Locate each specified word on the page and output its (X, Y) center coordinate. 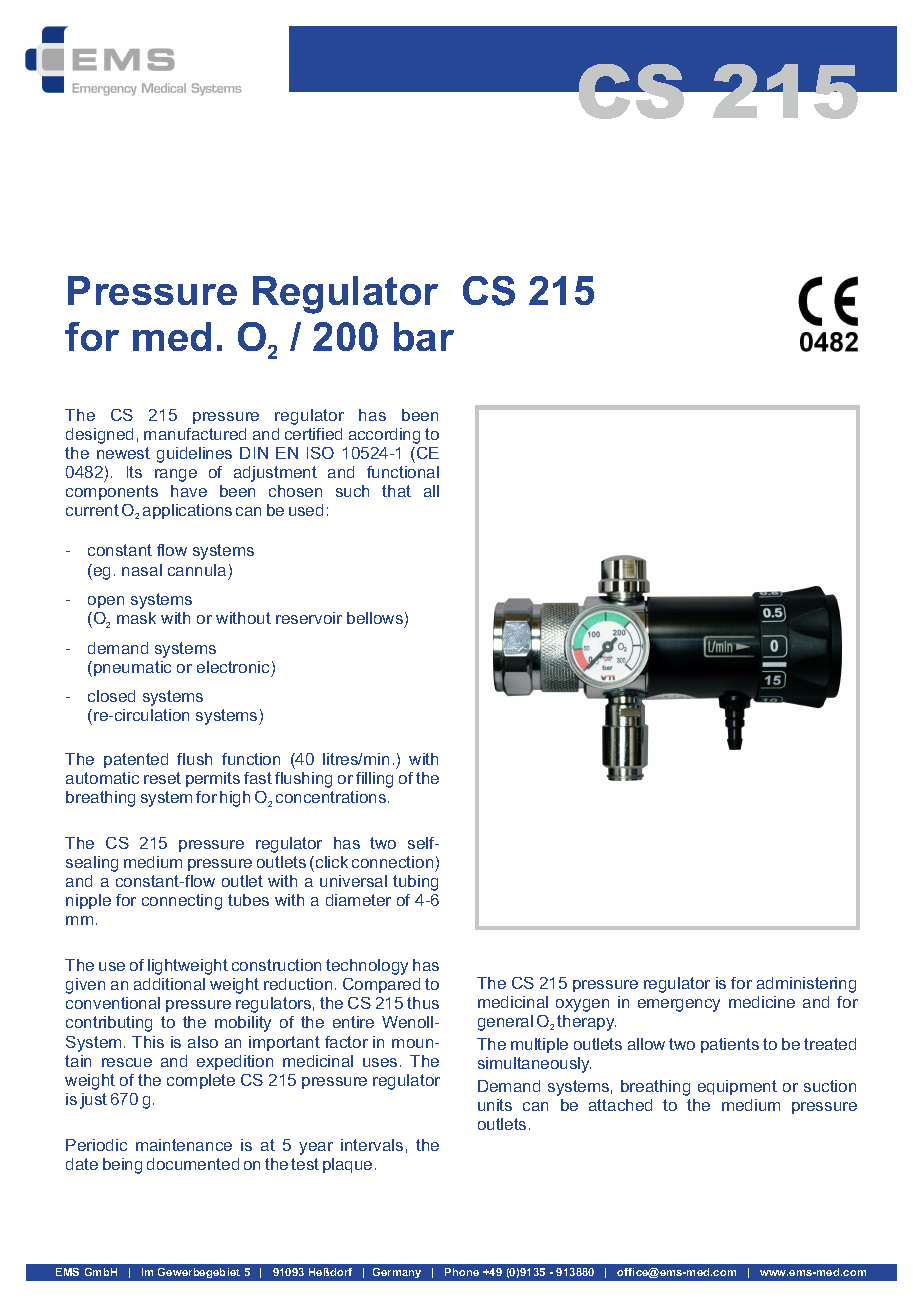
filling (374, 780)
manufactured (195, 434)
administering (806, 985)
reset (162, 778)
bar (424, 336)
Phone (462, 1272)
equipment (737, 1087)
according (384, 436)
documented (193, 1164)
